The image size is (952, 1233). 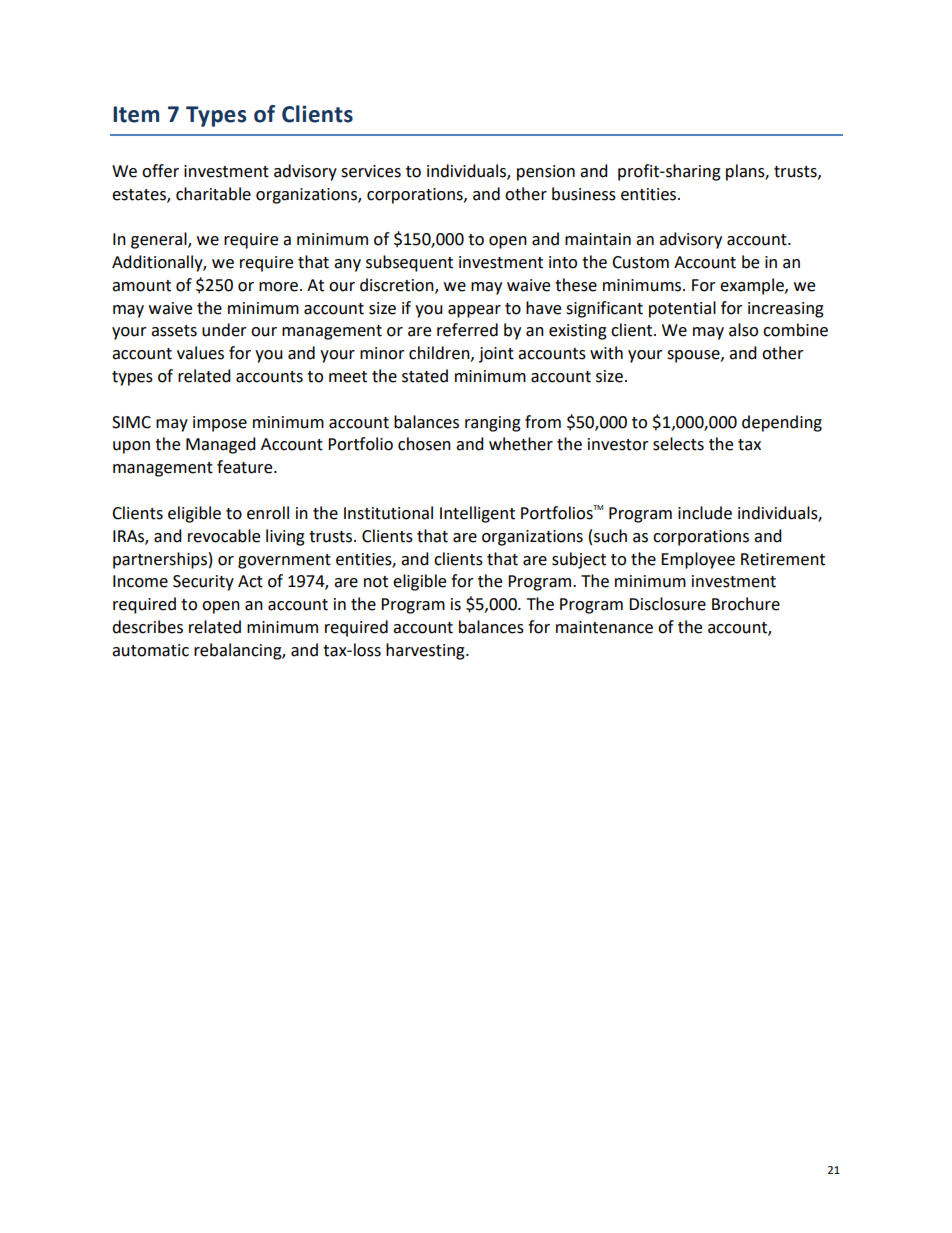 I want to click on harvesting, so click(x=426, y=651).
